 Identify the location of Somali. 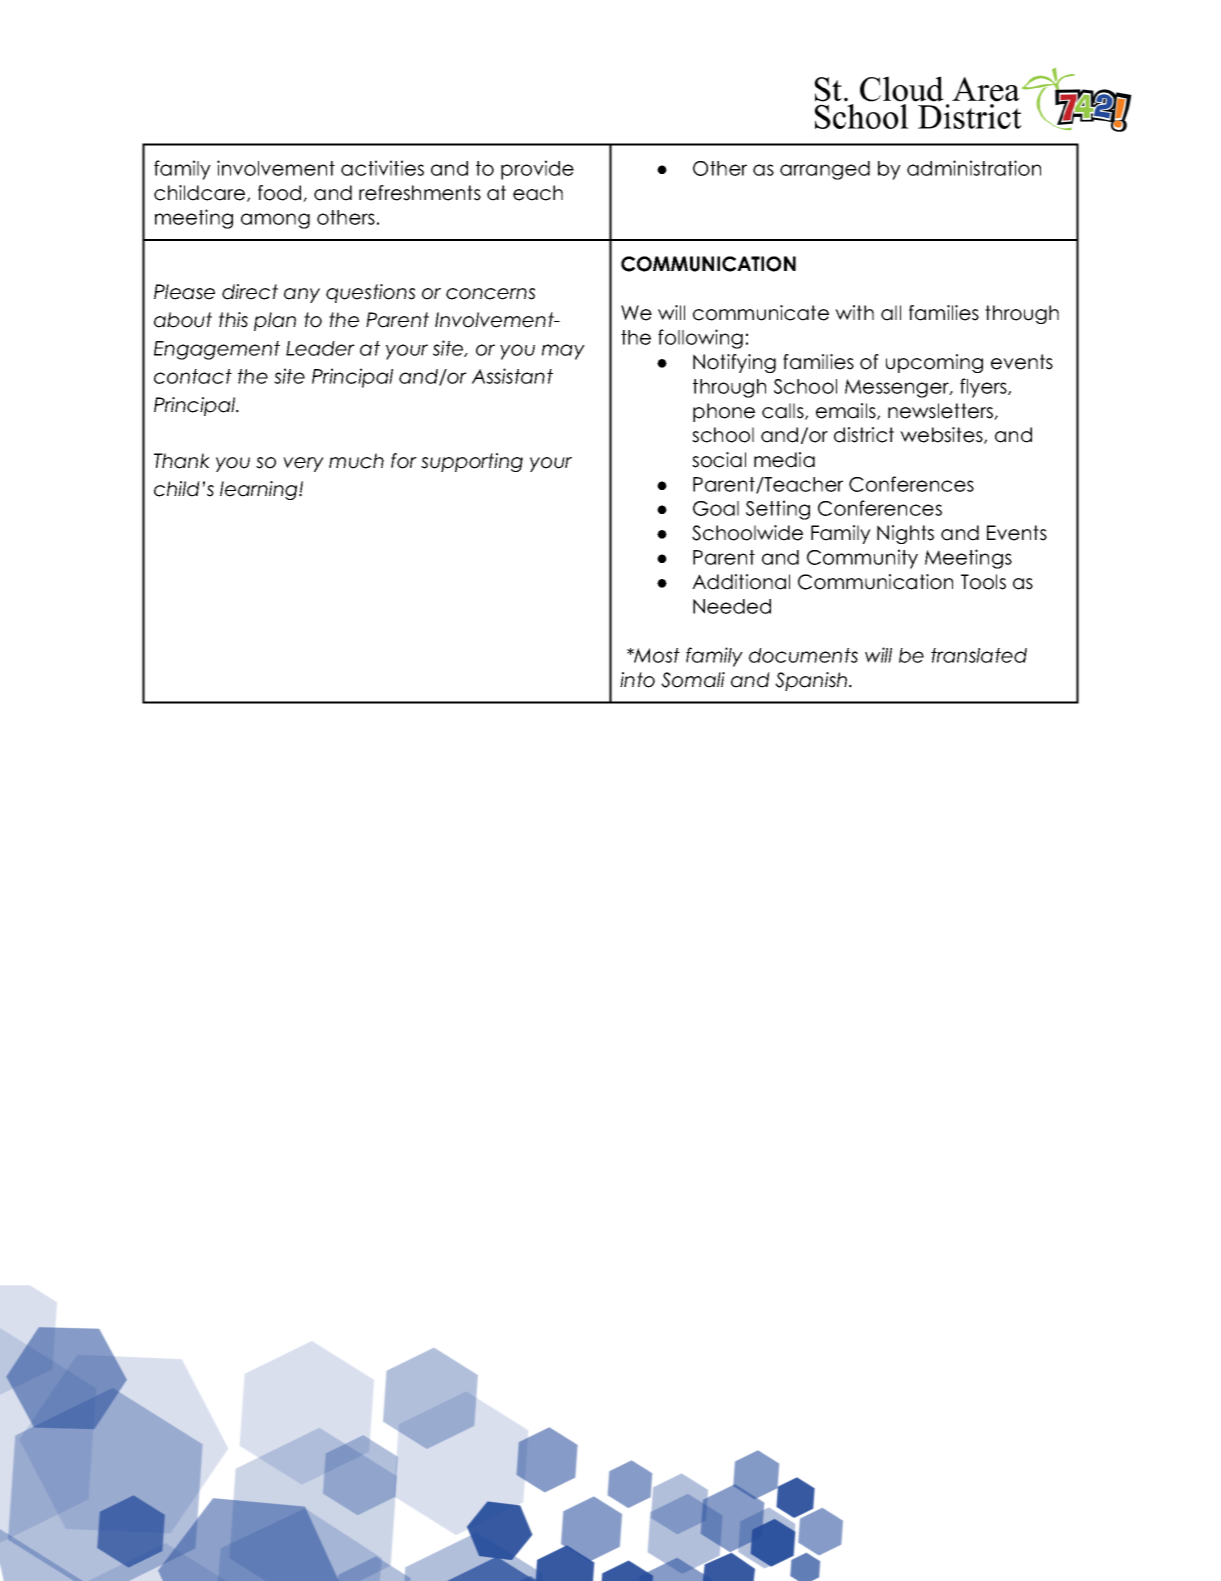
(693, 680).
